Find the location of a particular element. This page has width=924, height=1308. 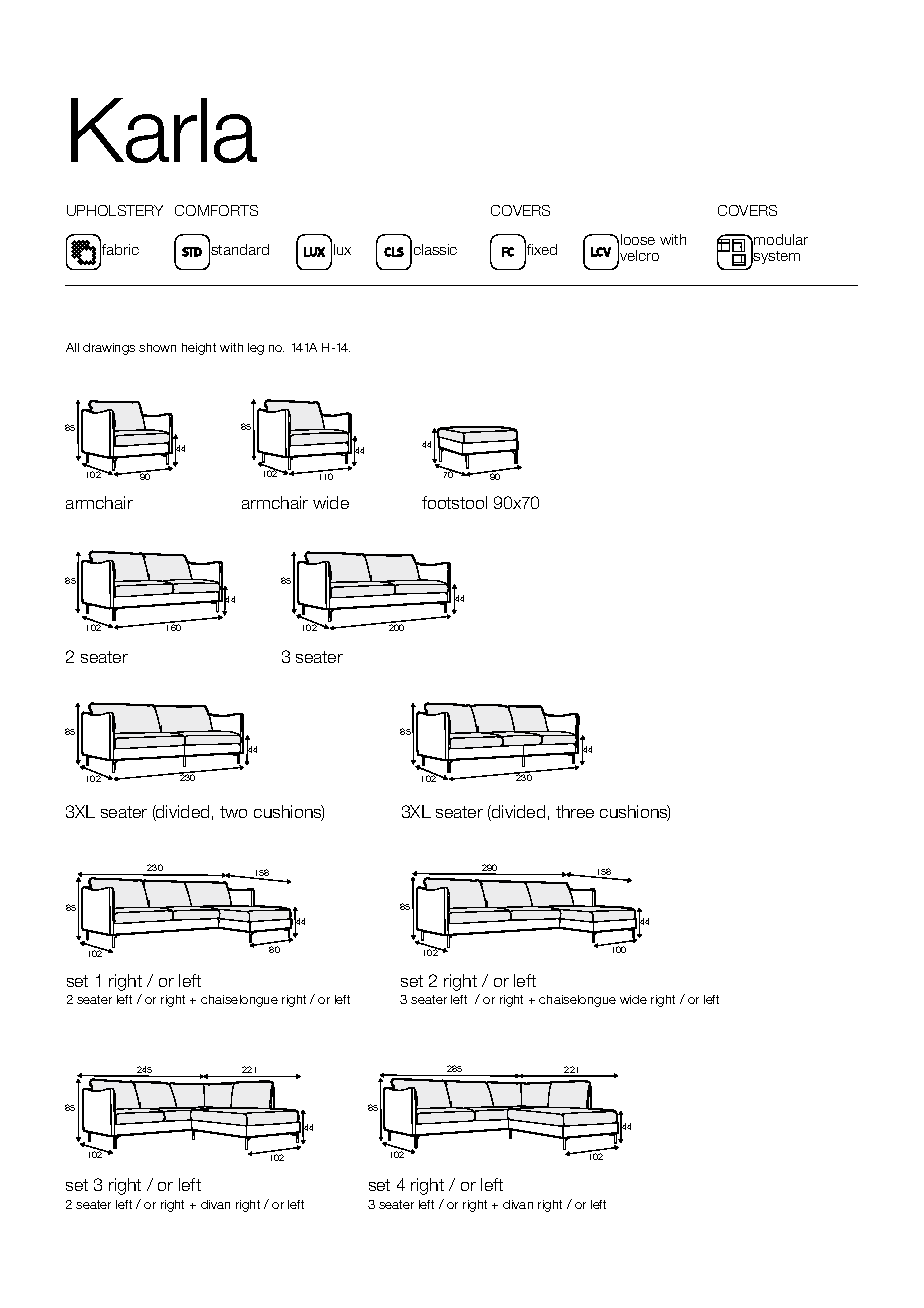

two is located at coordinates (233, 812).
